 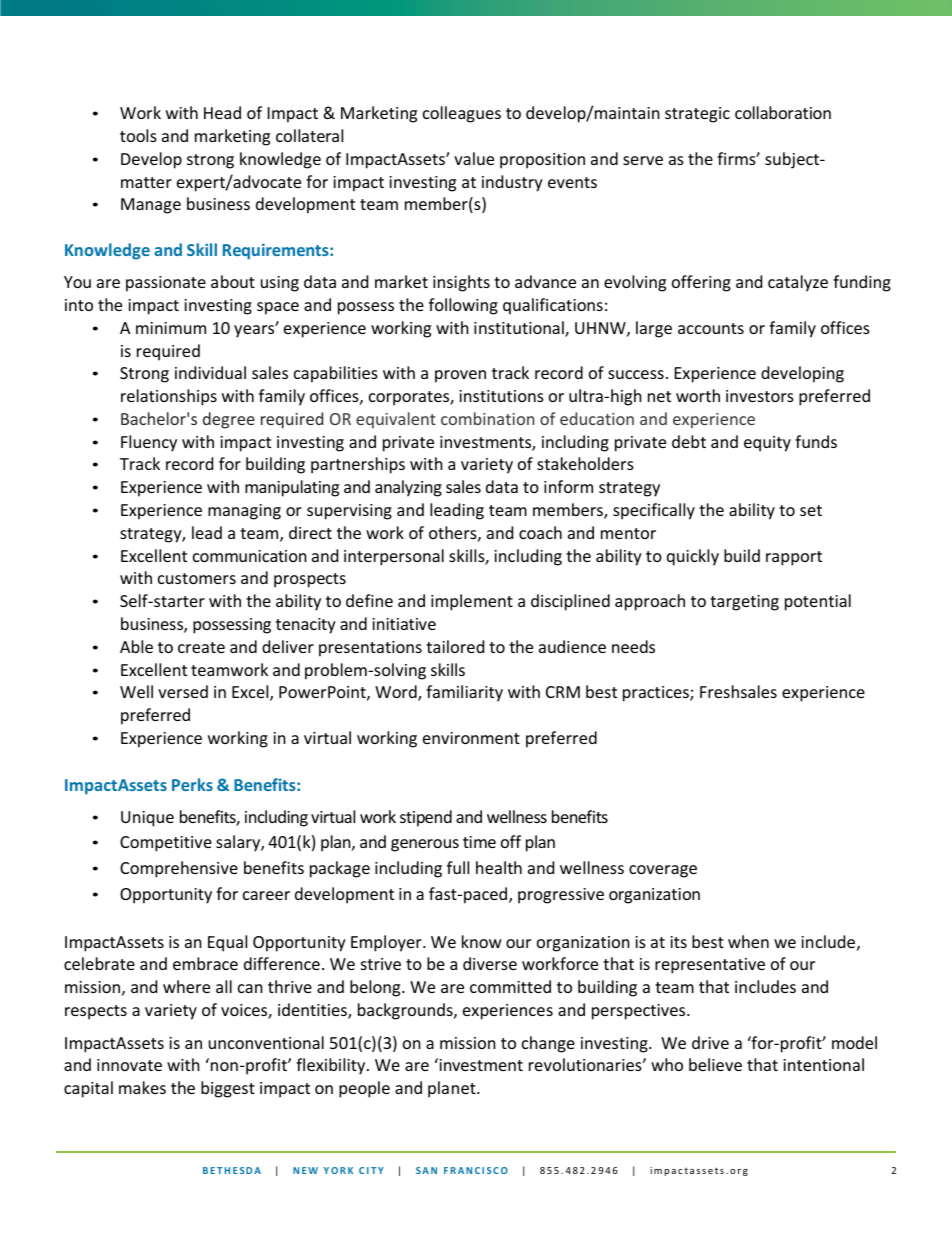 What do you see at coordinates (783, 112) in the image?
I see `collaboration` at bounding box center [783, 112].
